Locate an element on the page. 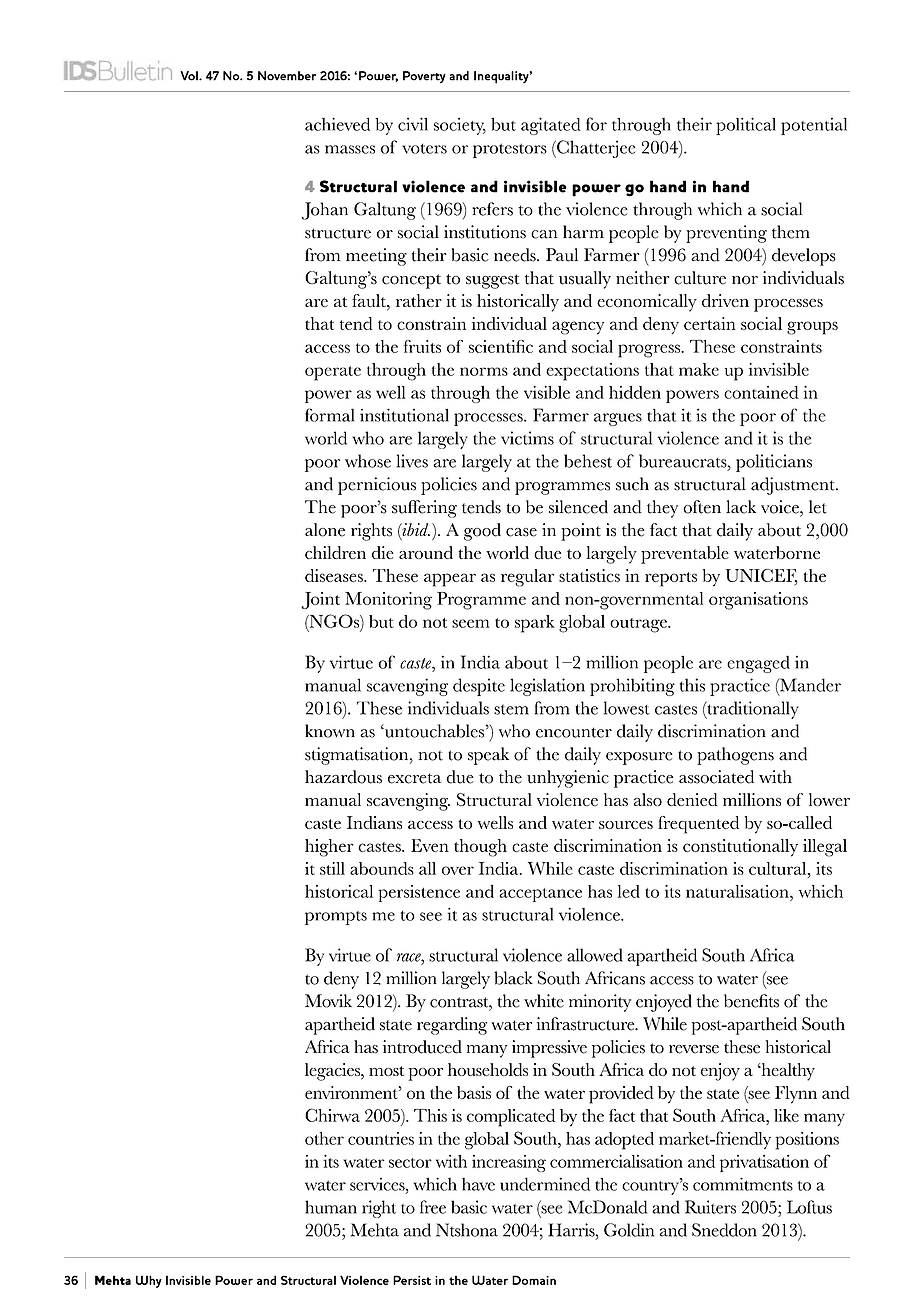  Vol is located at coordinates (190, 76).
